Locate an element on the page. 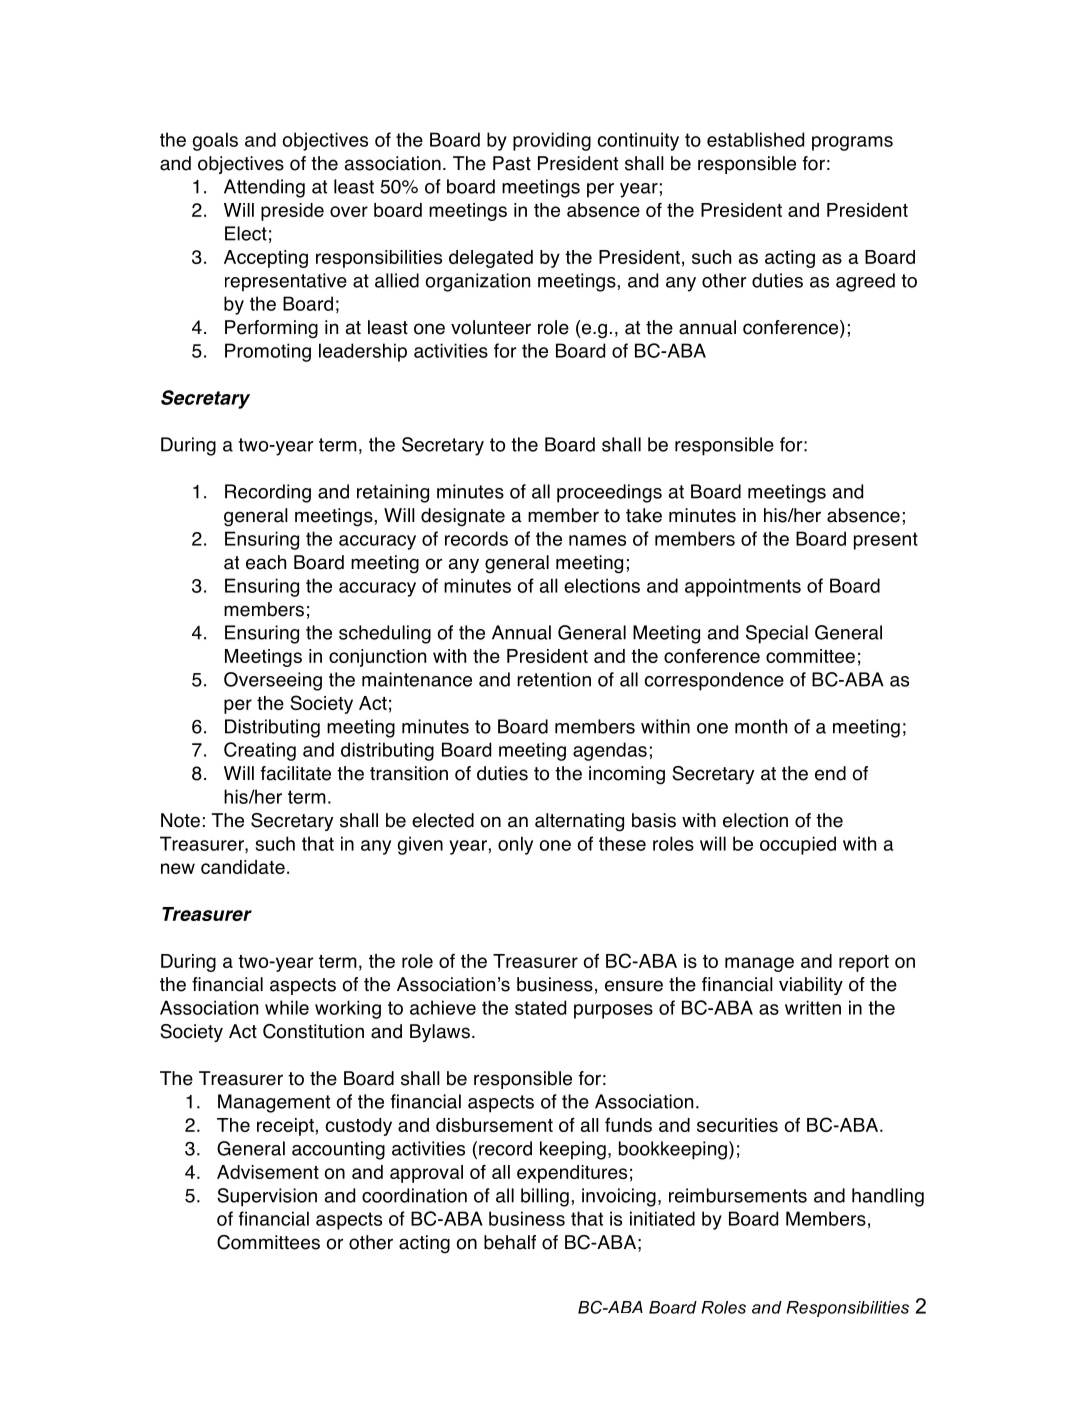 This document has width=1087, height=1407. reimbursements is located at coordinates (738, 1195).
